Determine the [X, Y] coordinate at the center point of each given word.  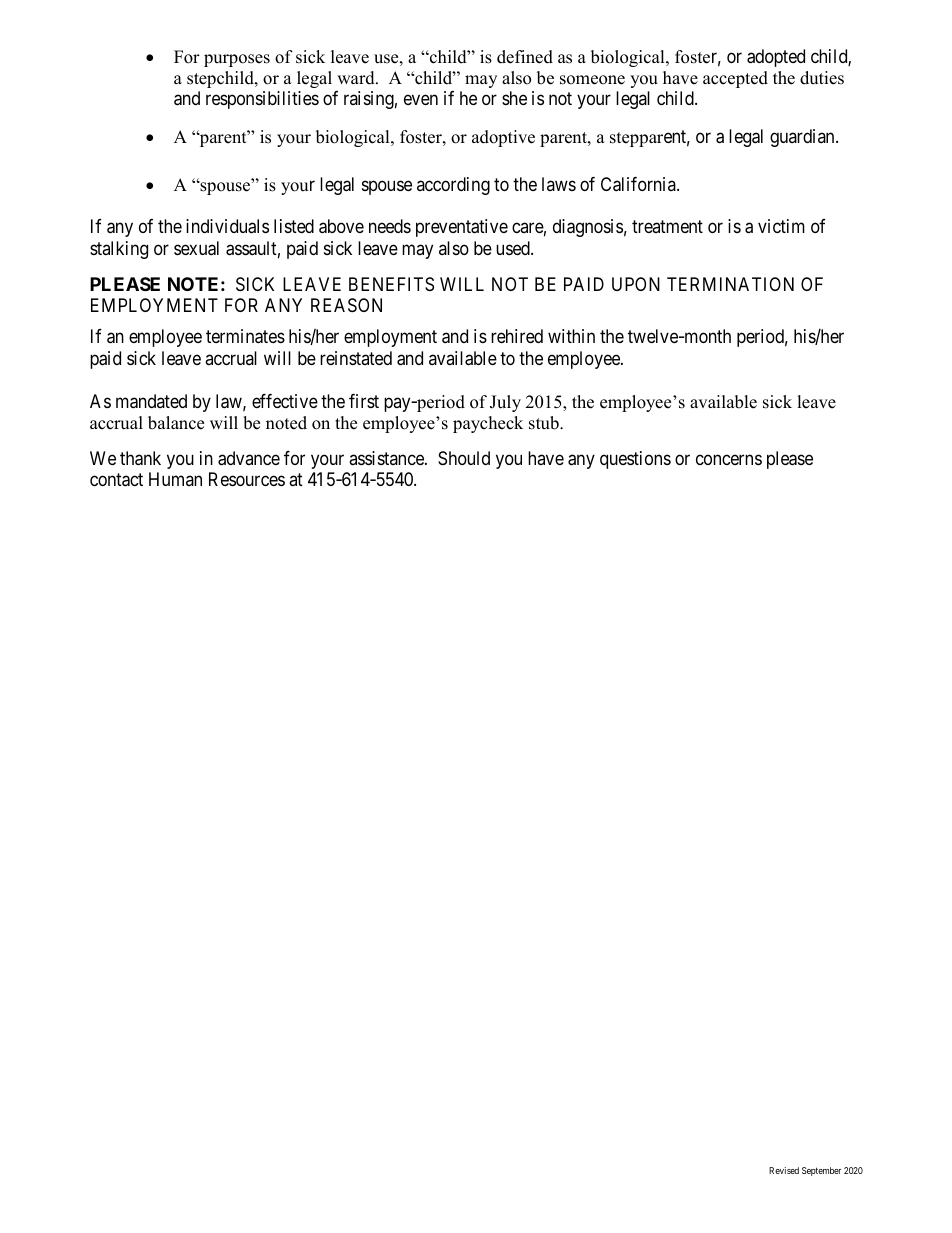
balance [176, 423]
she [514, 98]
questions [635, 460]
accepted [735, 79]
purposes [237, 60]
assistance [387, 458]
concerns [729, 459]
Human [175, 479]
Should [464, 458]
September [821, 1171]
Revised [784, 1170]
